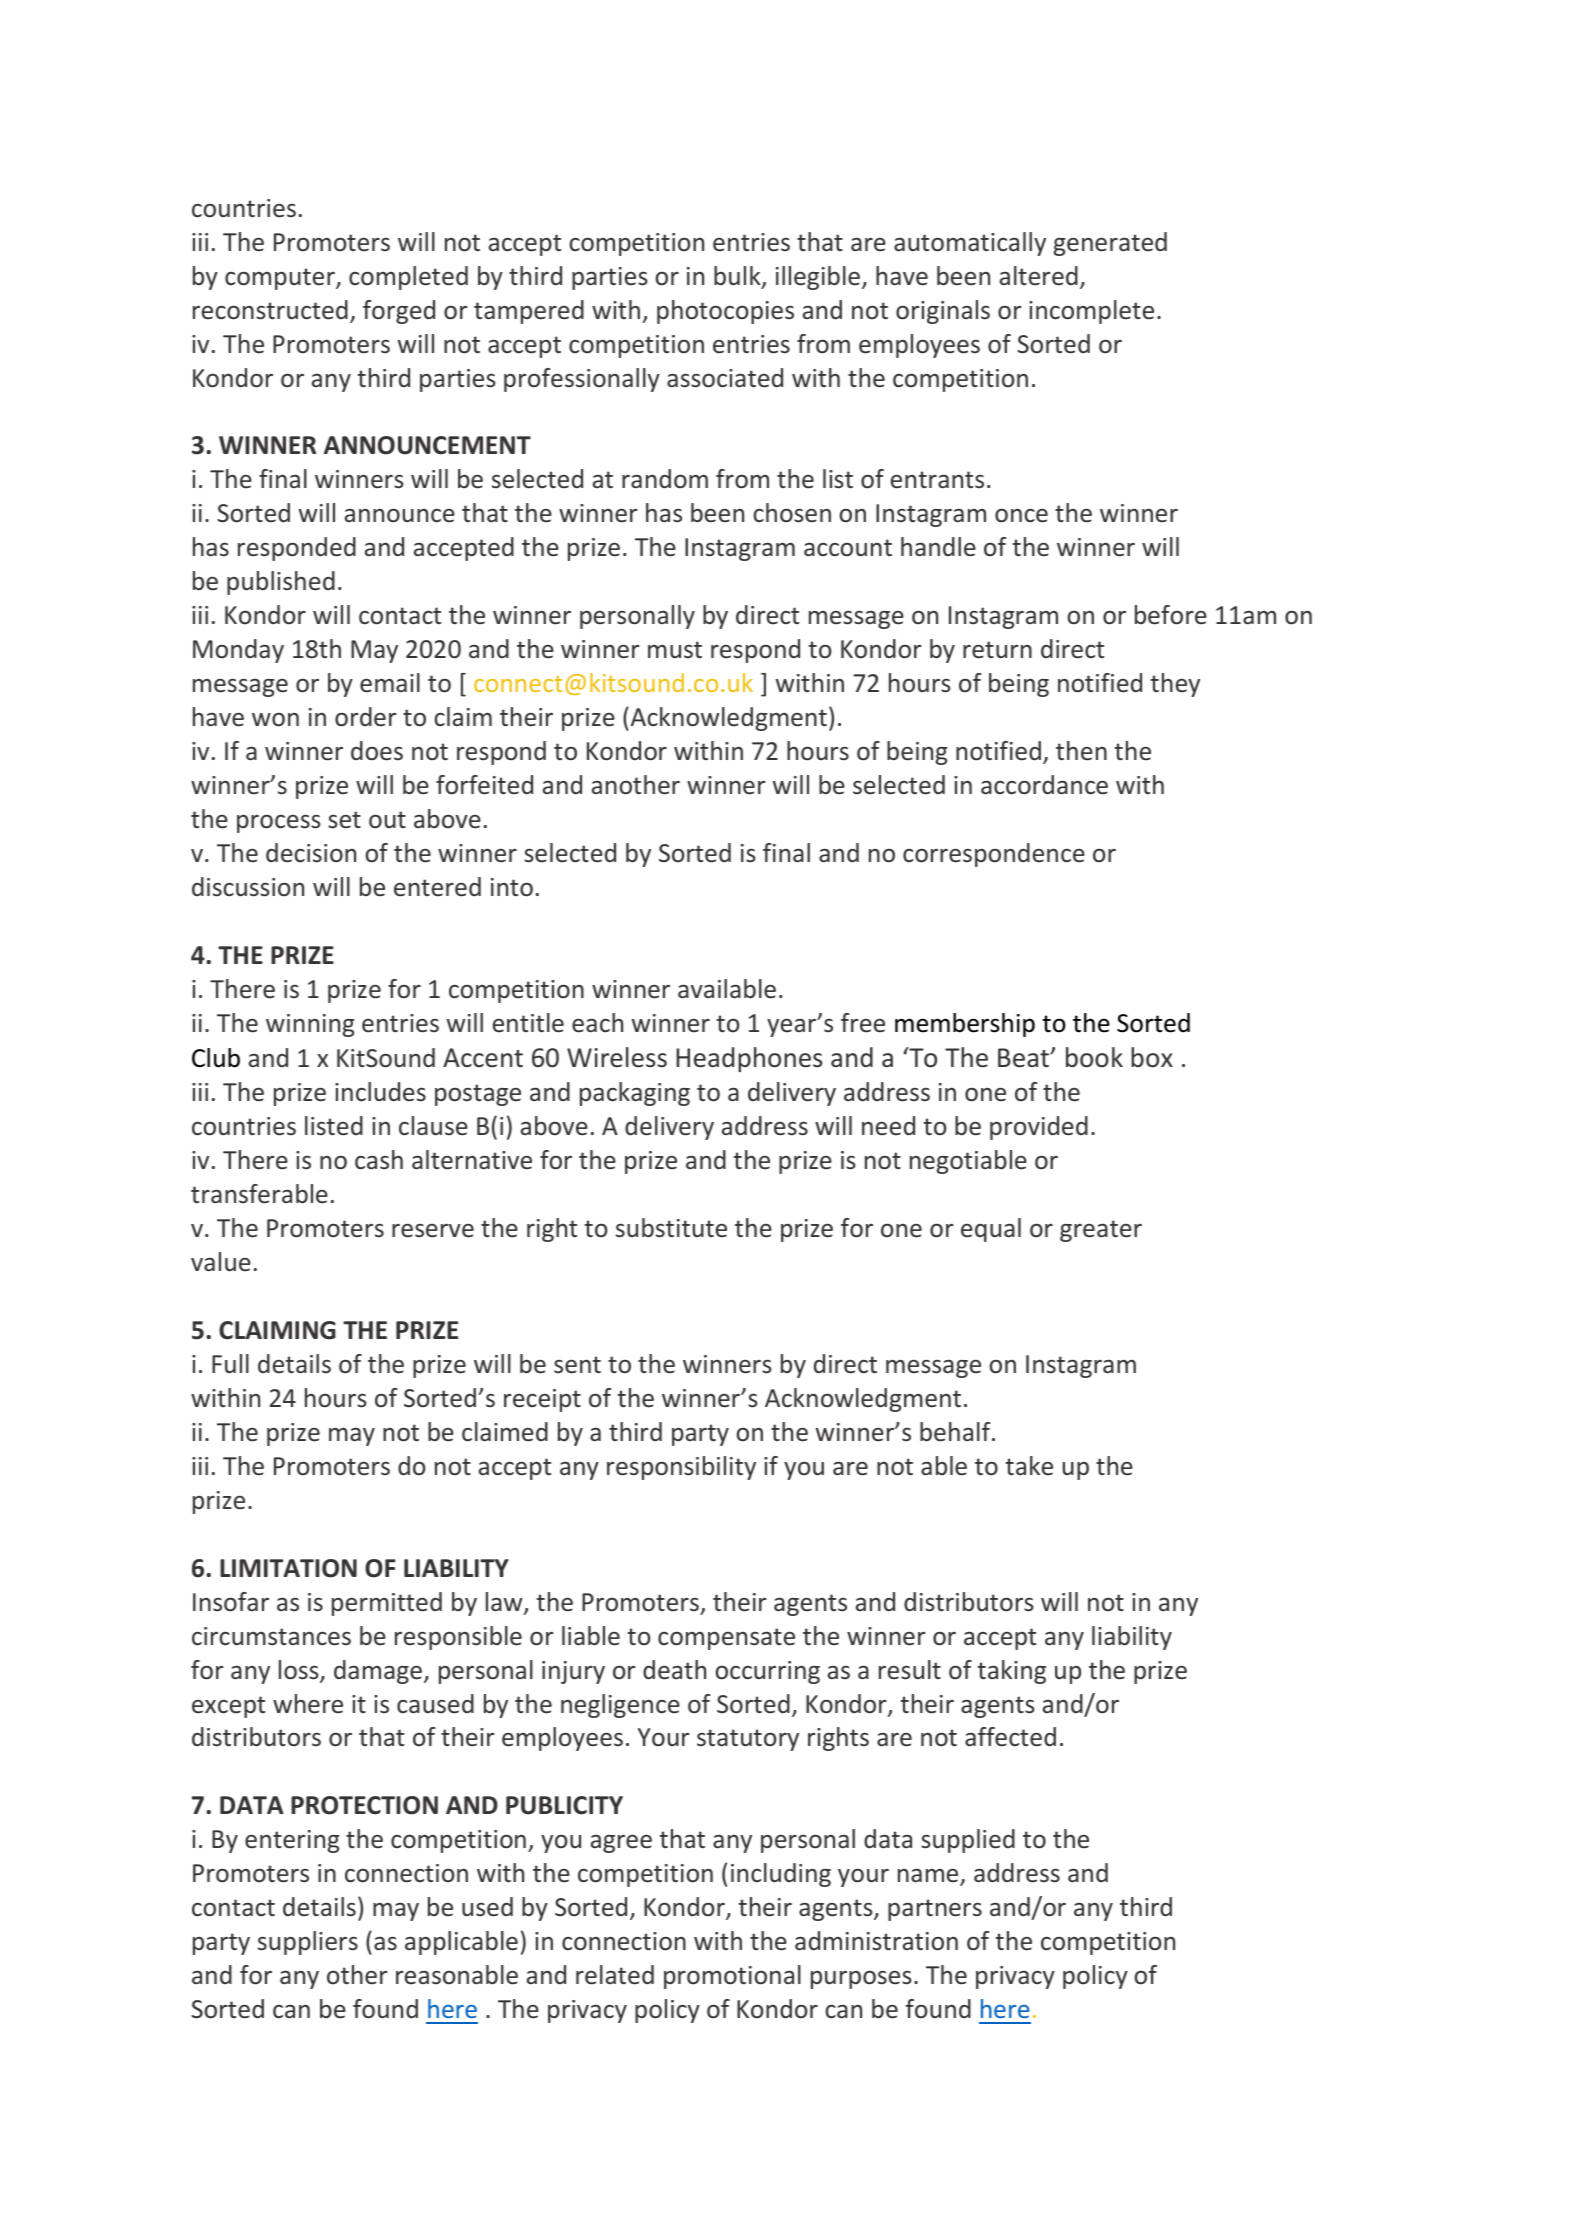  I want to click on published, so click(281, 583).
